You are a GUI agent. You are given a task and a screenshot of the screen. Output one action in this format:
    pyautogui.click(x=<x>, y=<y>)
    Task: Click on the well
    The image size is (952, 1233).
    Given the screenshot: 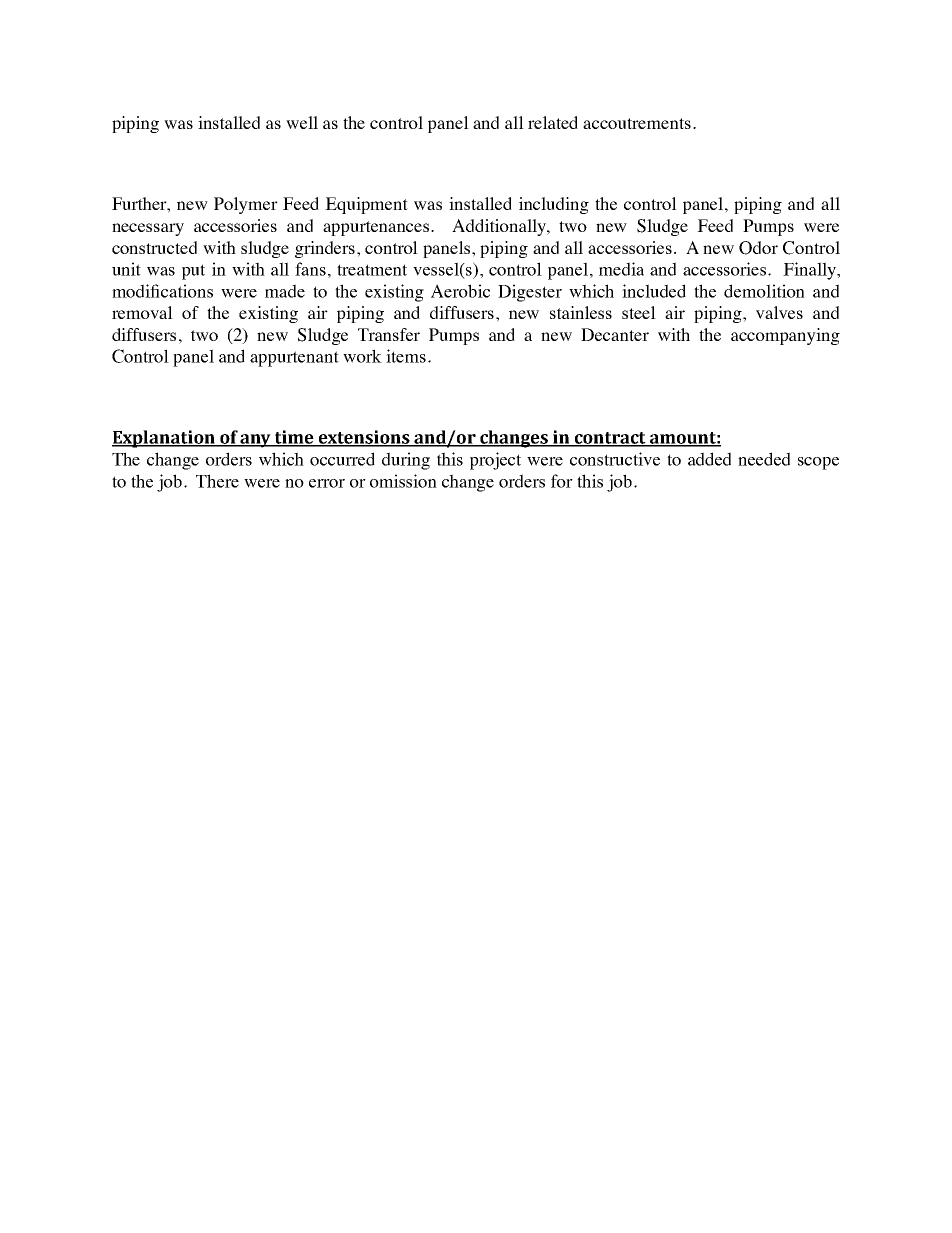 What is the action you would take?
    pyautogui.click(x=302, y=122)
